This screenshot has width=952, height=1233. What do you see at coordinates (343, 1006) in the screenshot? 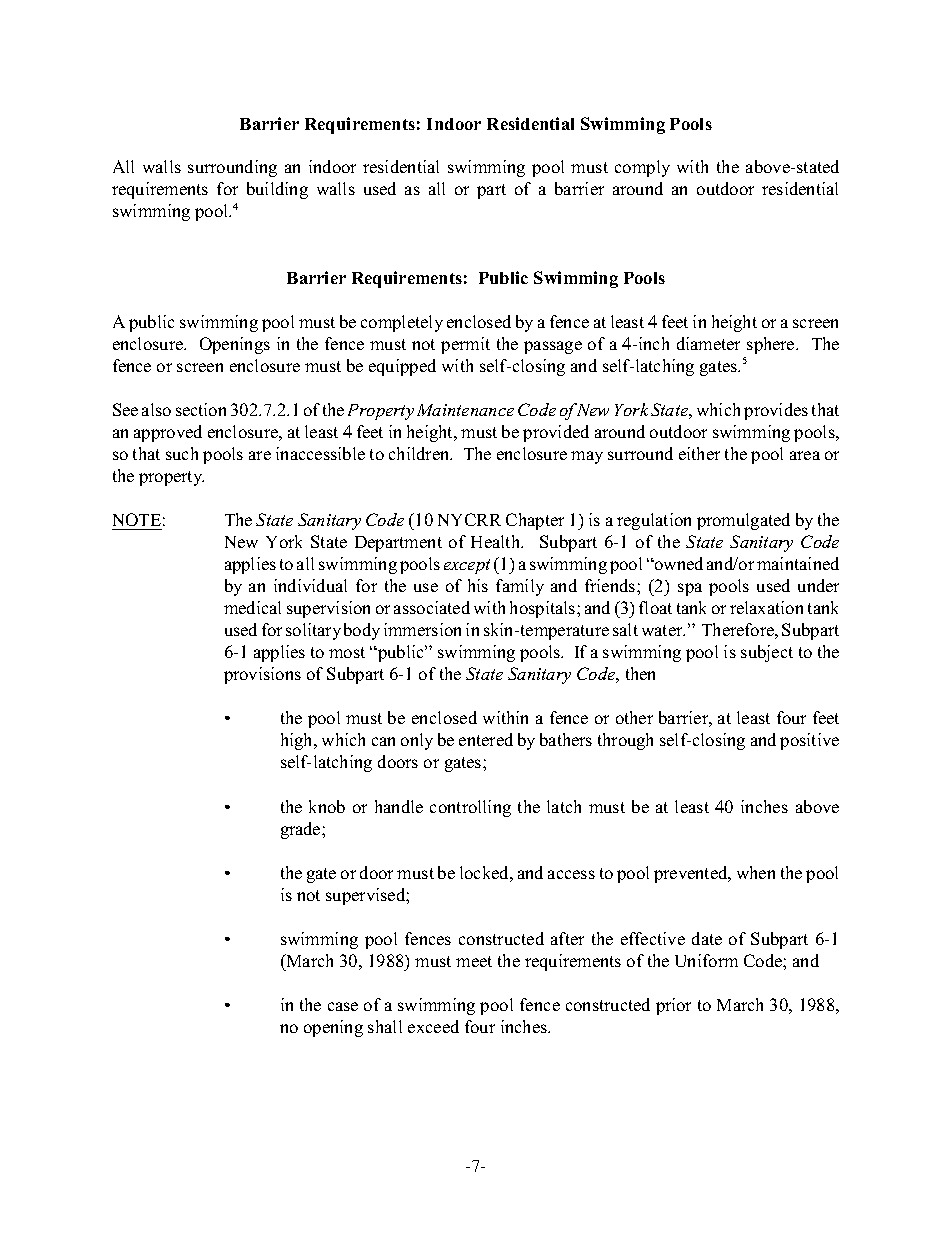
I see `case` at bounding box center [343, 1006].
